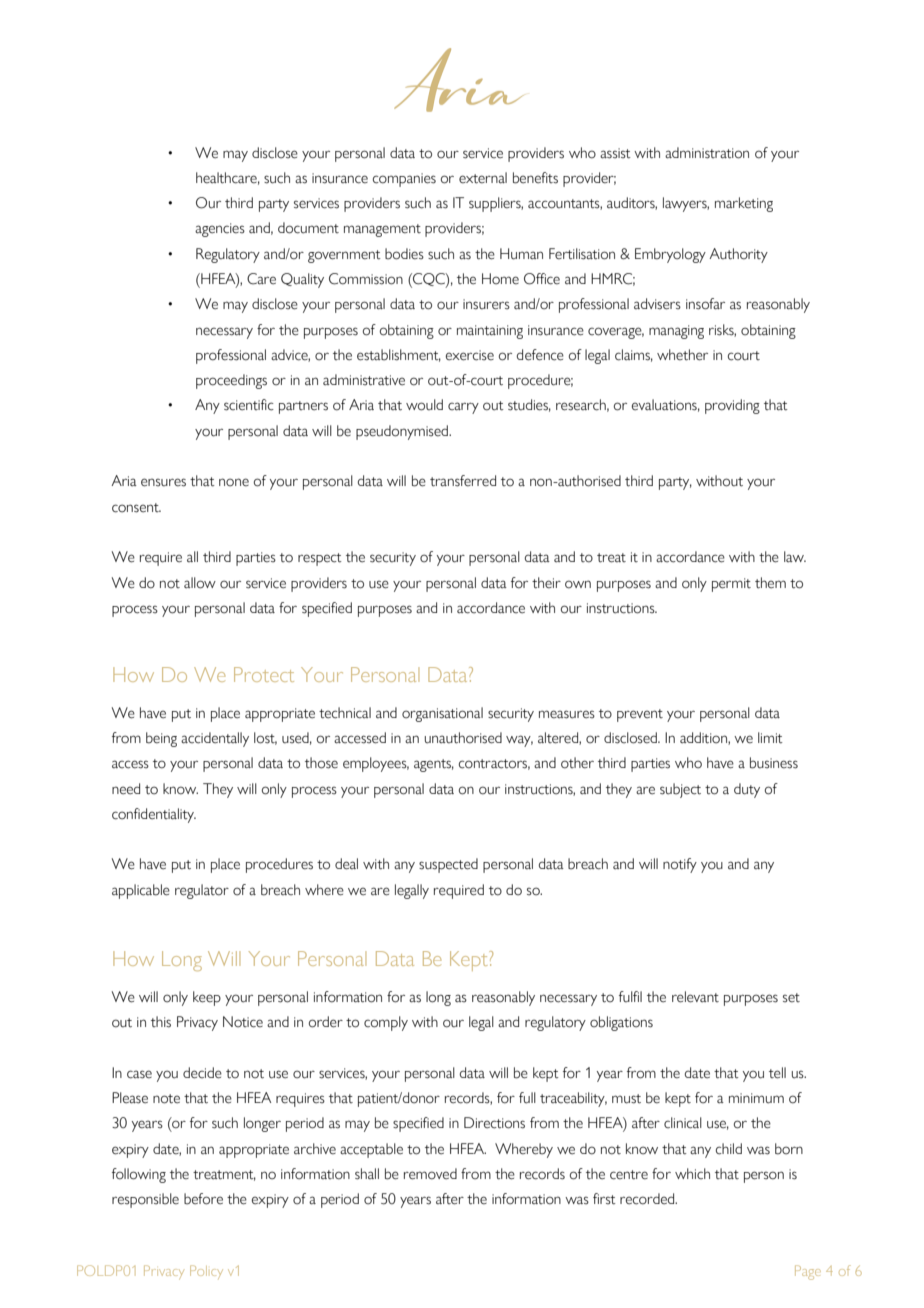 The width and height of the page is (924, 1308). What do you see at coordinates (442, 714) in the page?
I see `organisational` at bounding box center [442, 714].
